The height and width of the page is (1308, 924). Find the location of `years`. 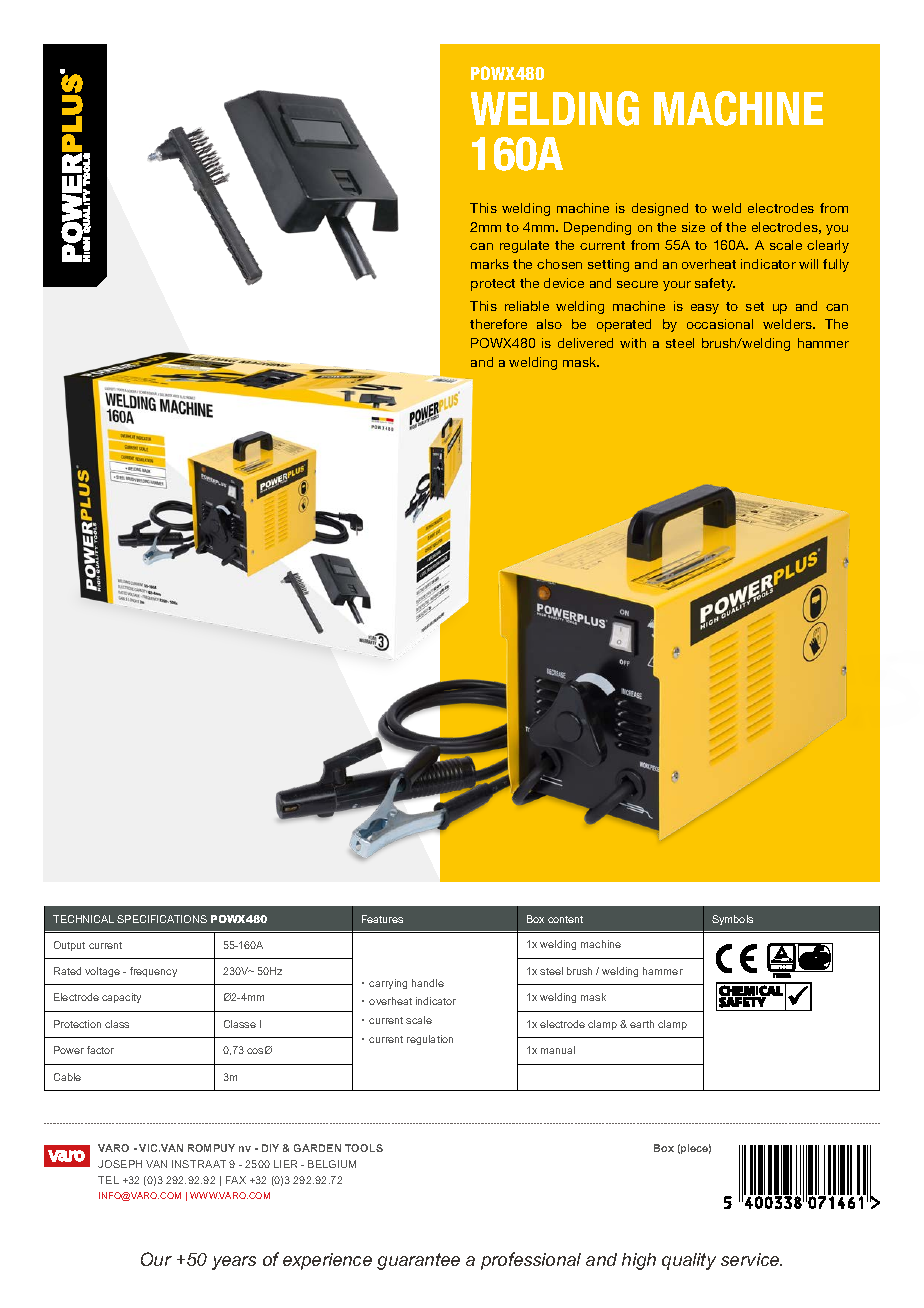

years is located at coordinates (234, 1263).
